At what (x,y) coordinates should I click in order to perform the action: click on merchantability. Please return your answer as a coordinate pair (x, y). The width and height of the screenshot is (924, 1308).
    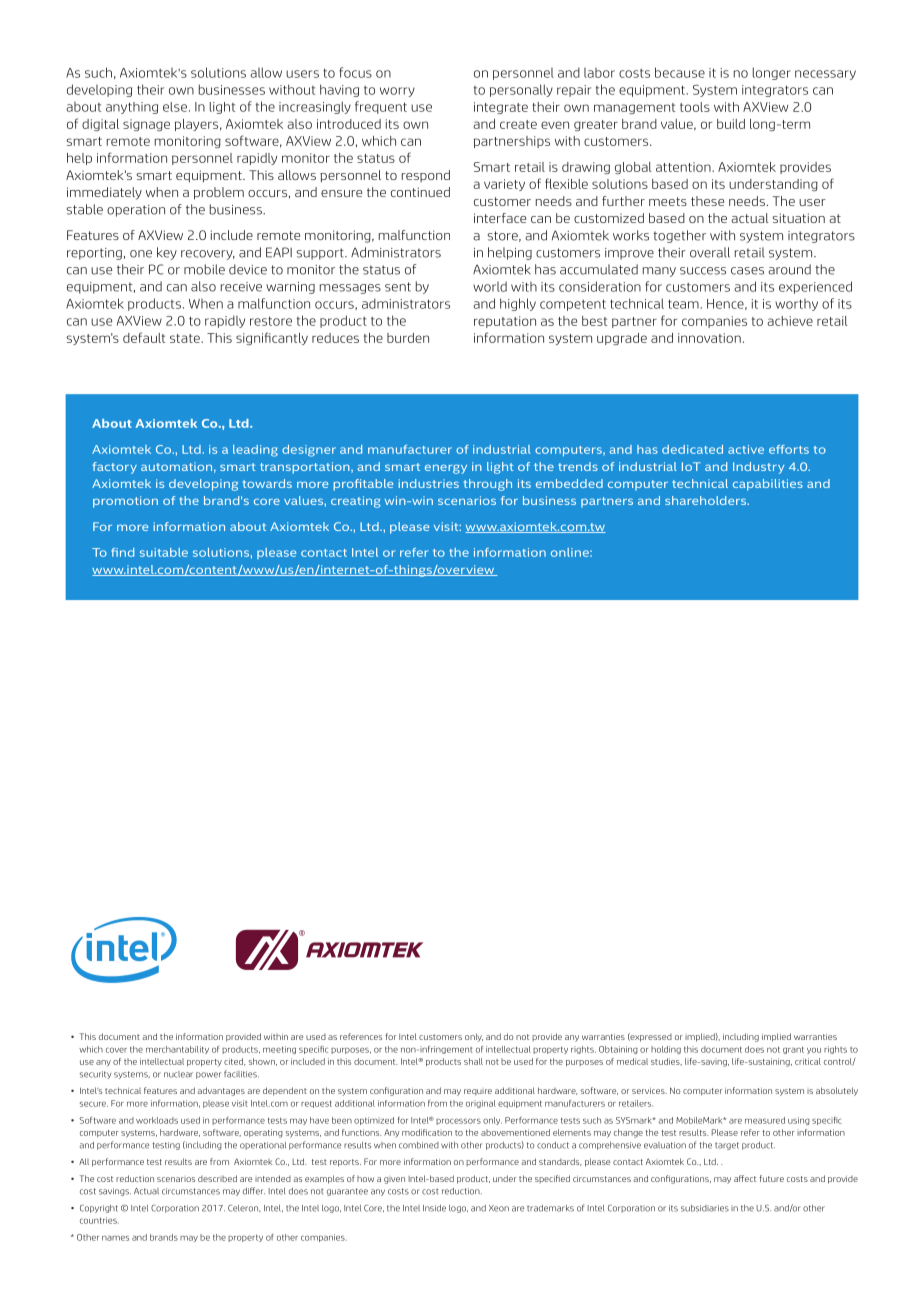
    Looking at the image, I should click on (177, 1050).
